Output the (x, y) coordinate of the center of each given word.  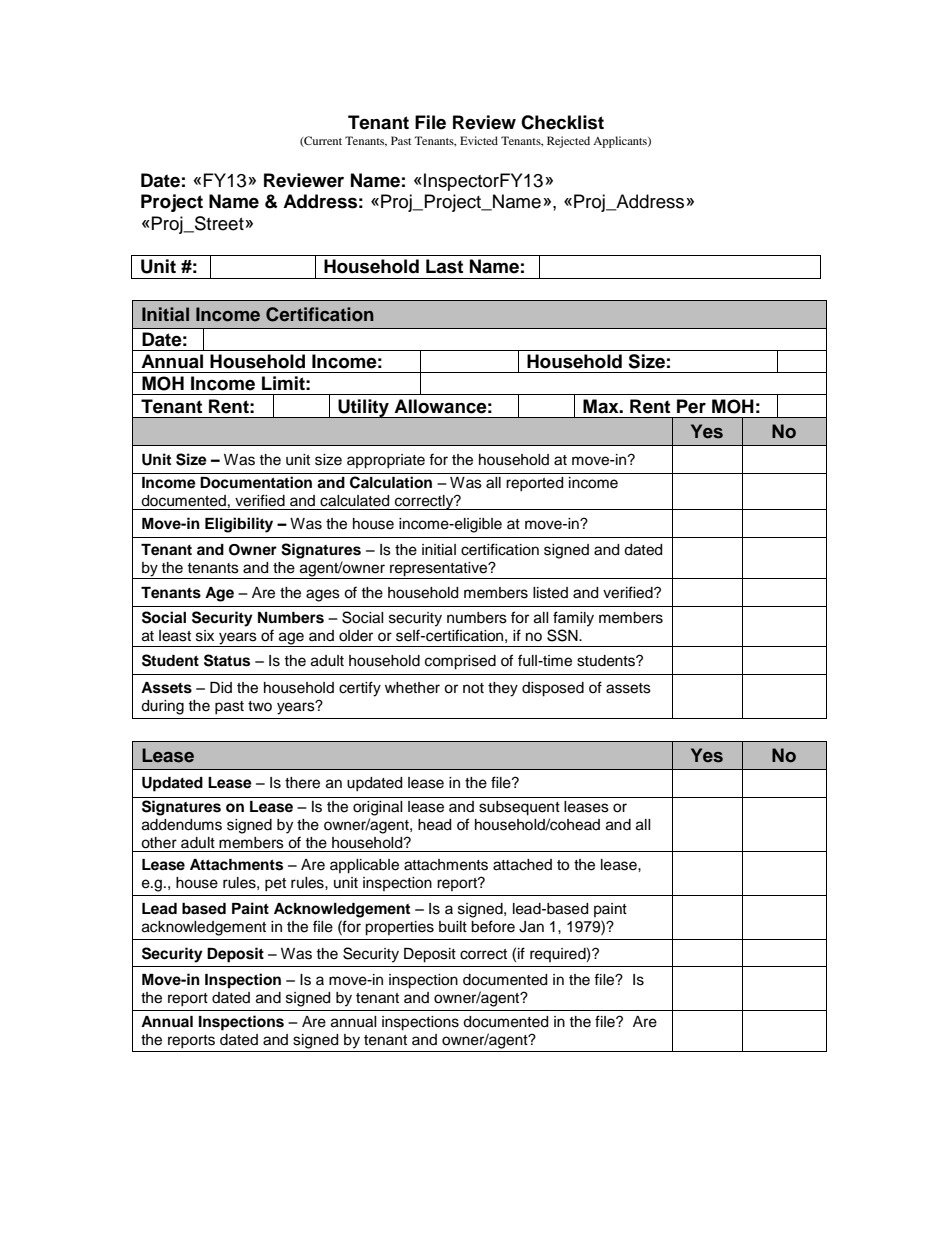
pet (275, 884)
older (356, 636)
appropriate (386, 461)
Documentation (256, 482)
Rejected (568, 142)
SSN (563, 635)
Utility (364, 408)
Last (444, 266)
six (205, 636)
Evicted (479, 140)
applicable (364, 866)
